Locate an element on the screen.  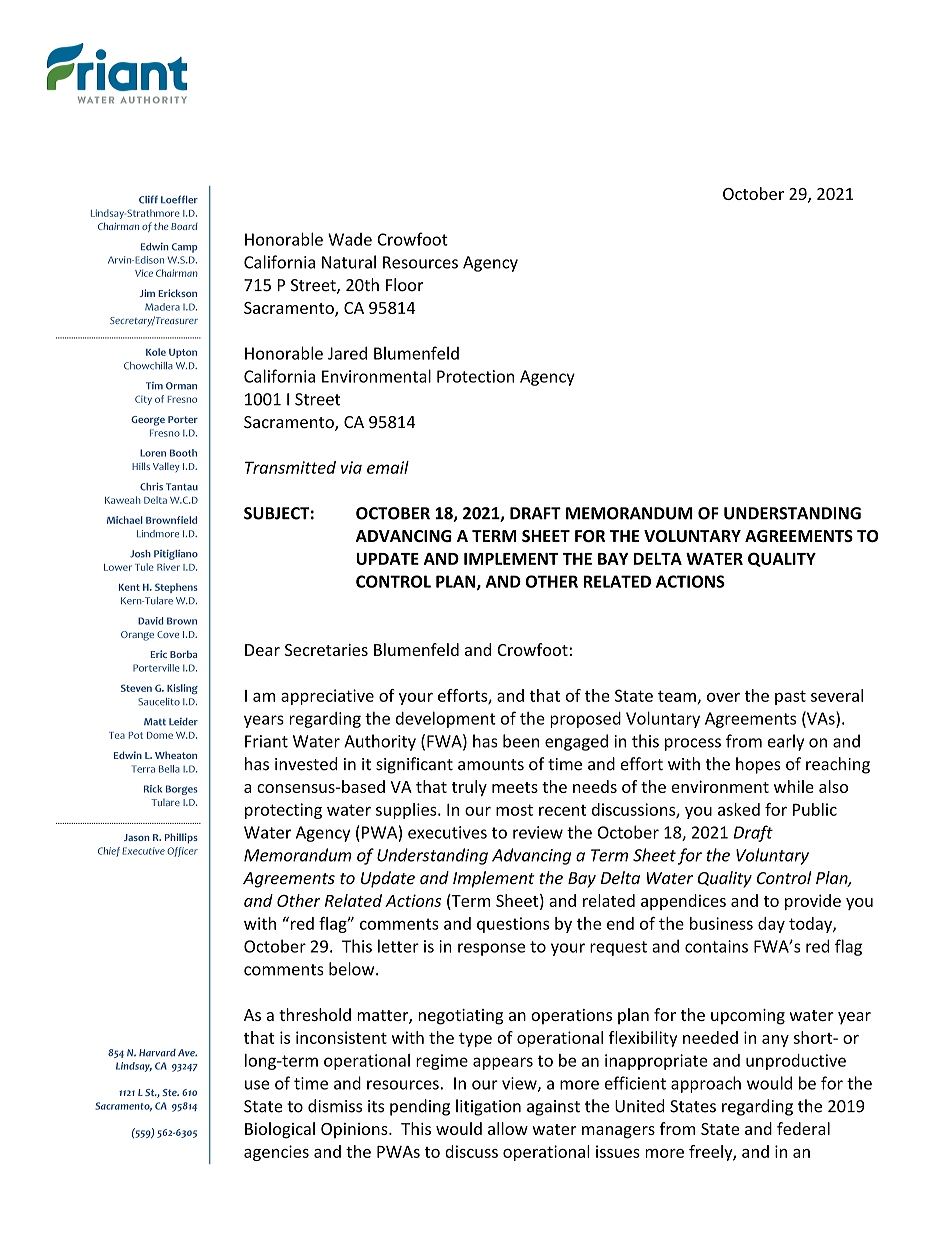
business is located at coordinates (721, 923).
